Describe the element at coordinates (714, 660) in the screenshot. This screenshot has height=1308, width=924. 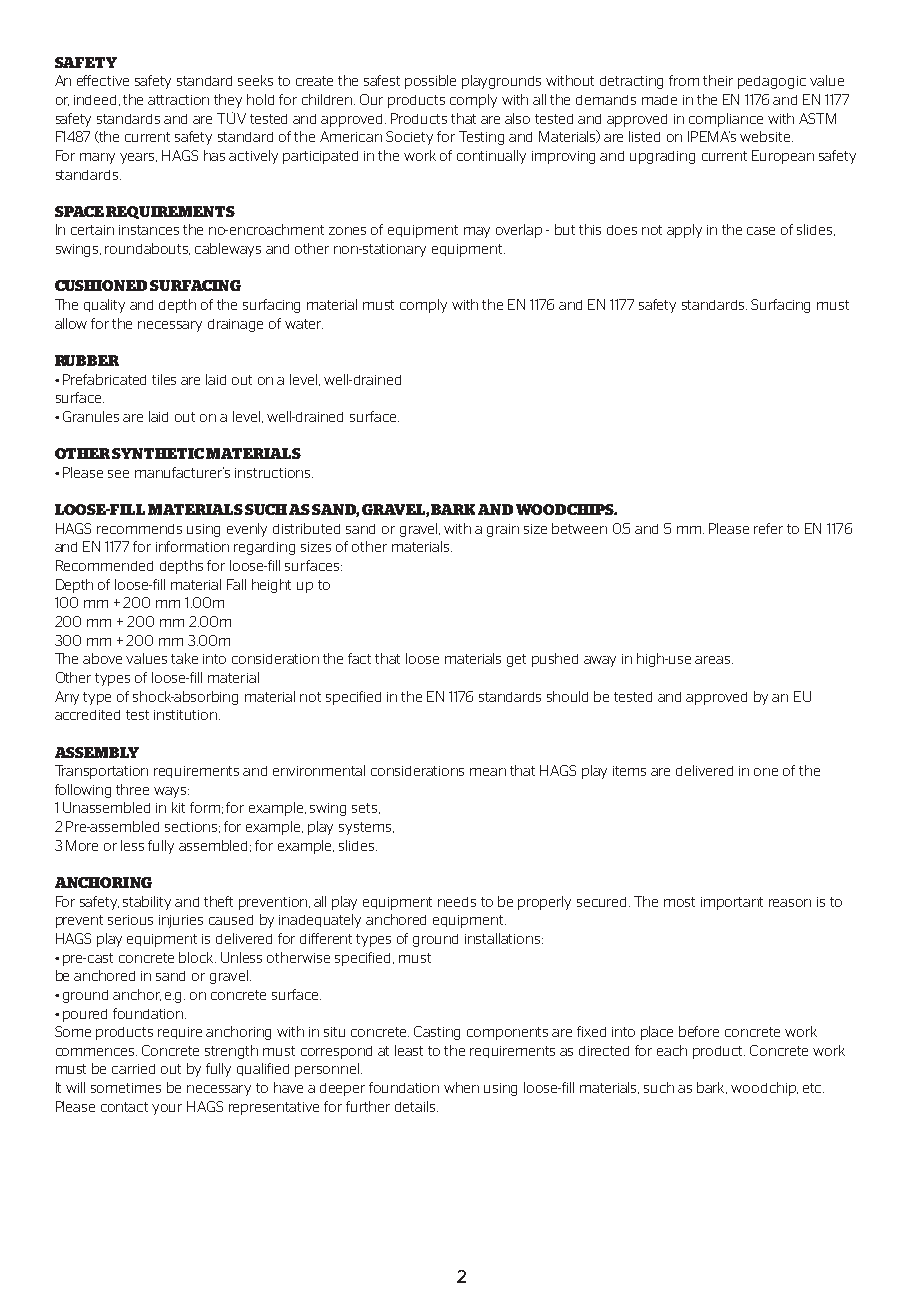
I see `areas` at that location.
